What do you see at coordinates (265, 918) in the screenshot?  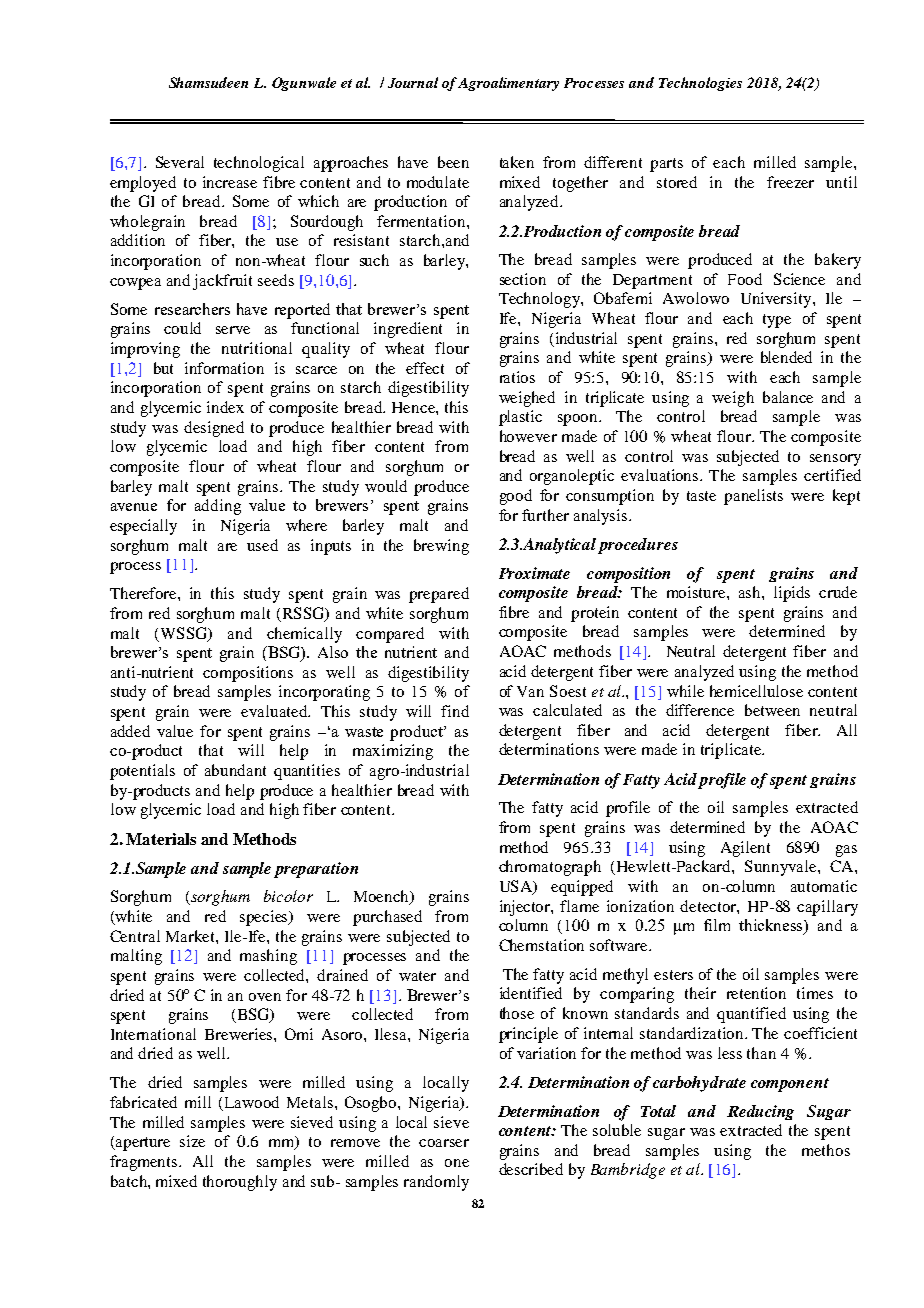 I see `species` at bounding box center [265, 918].
